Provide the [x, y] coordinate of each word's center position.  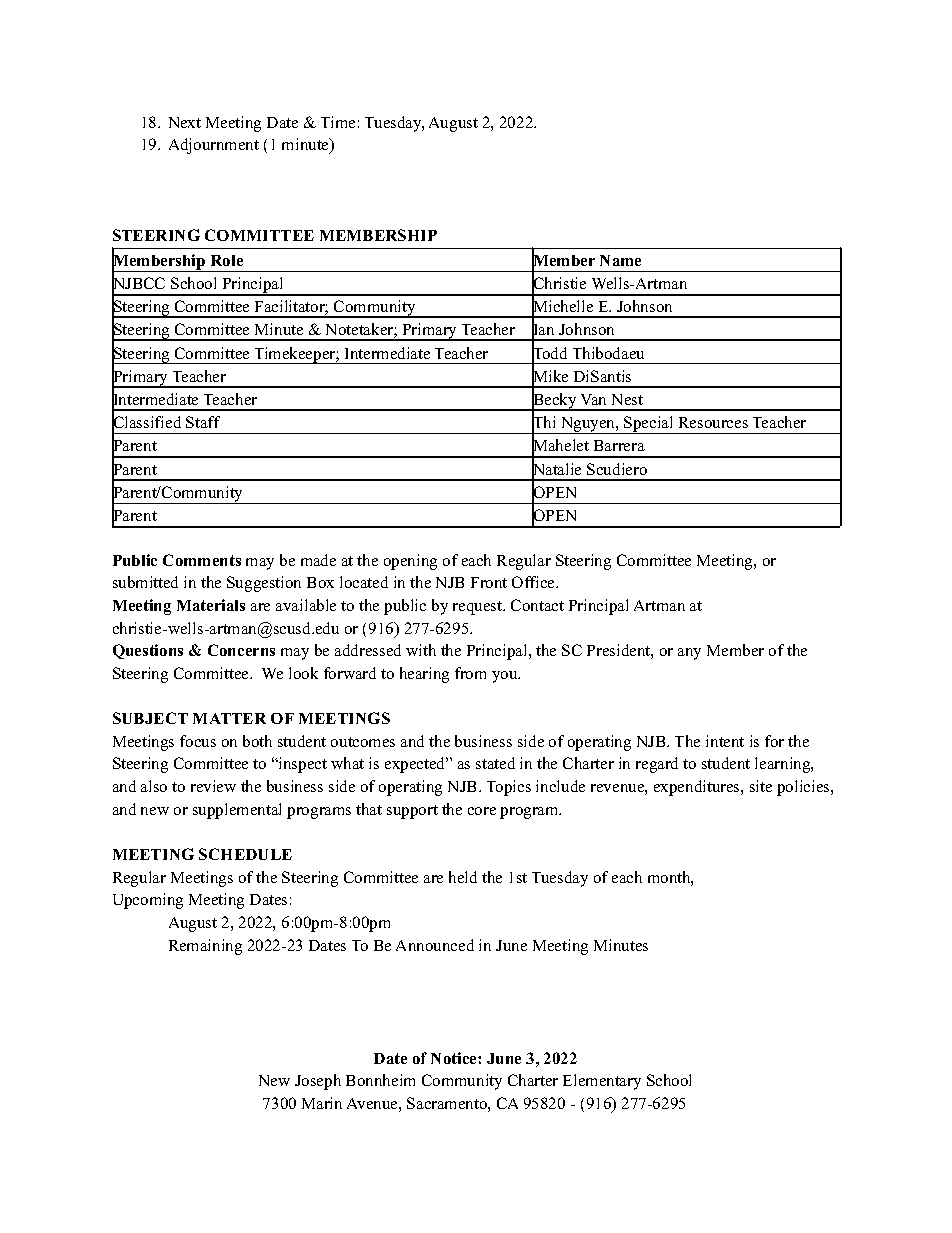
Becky [555, 401]
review [213, 786]
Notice [455, 1058]
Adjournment [214, 146]
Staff [203, 422]
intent [725, 741]
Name [620, 260]
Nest [627, 399]
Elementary [602, 1082]
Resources [713, 422]
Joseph [318, 1082]
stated [495, 763]
